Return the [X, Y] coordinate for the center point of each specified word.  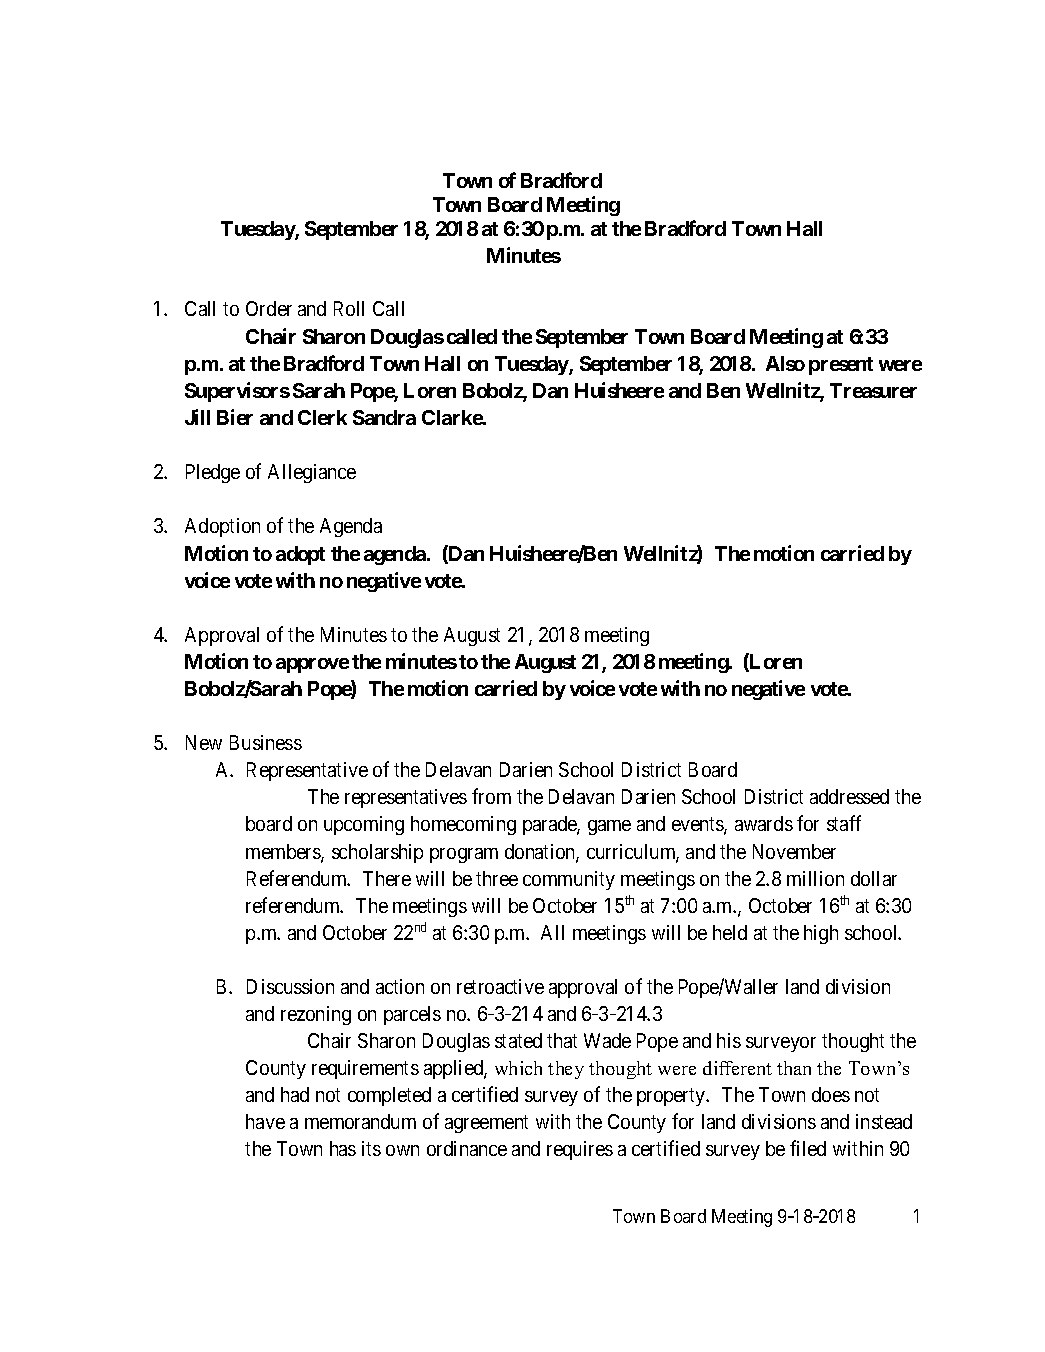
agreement [486, 1124]
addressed [849, 796]
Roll [349, 308]
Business [266, 742]
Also [785, 363]
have [265, 1121]
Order [269, 308]
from [491, 796]
